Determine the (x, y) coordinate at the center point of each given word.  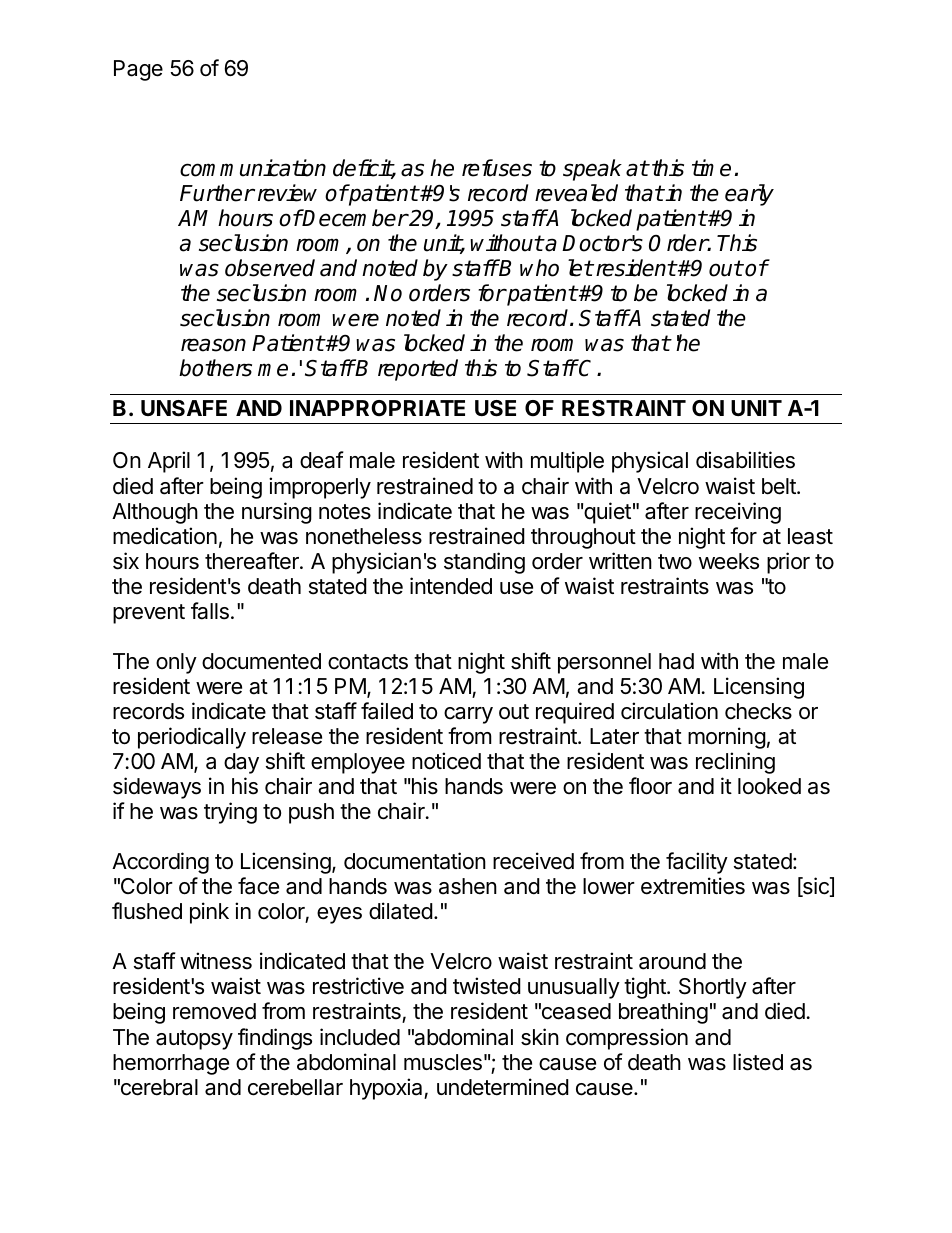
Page (138, 70)
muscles (443, 1062)
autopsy (194, 1040)
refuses (497, 168)
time (711, 168)
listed (758, 1062)
